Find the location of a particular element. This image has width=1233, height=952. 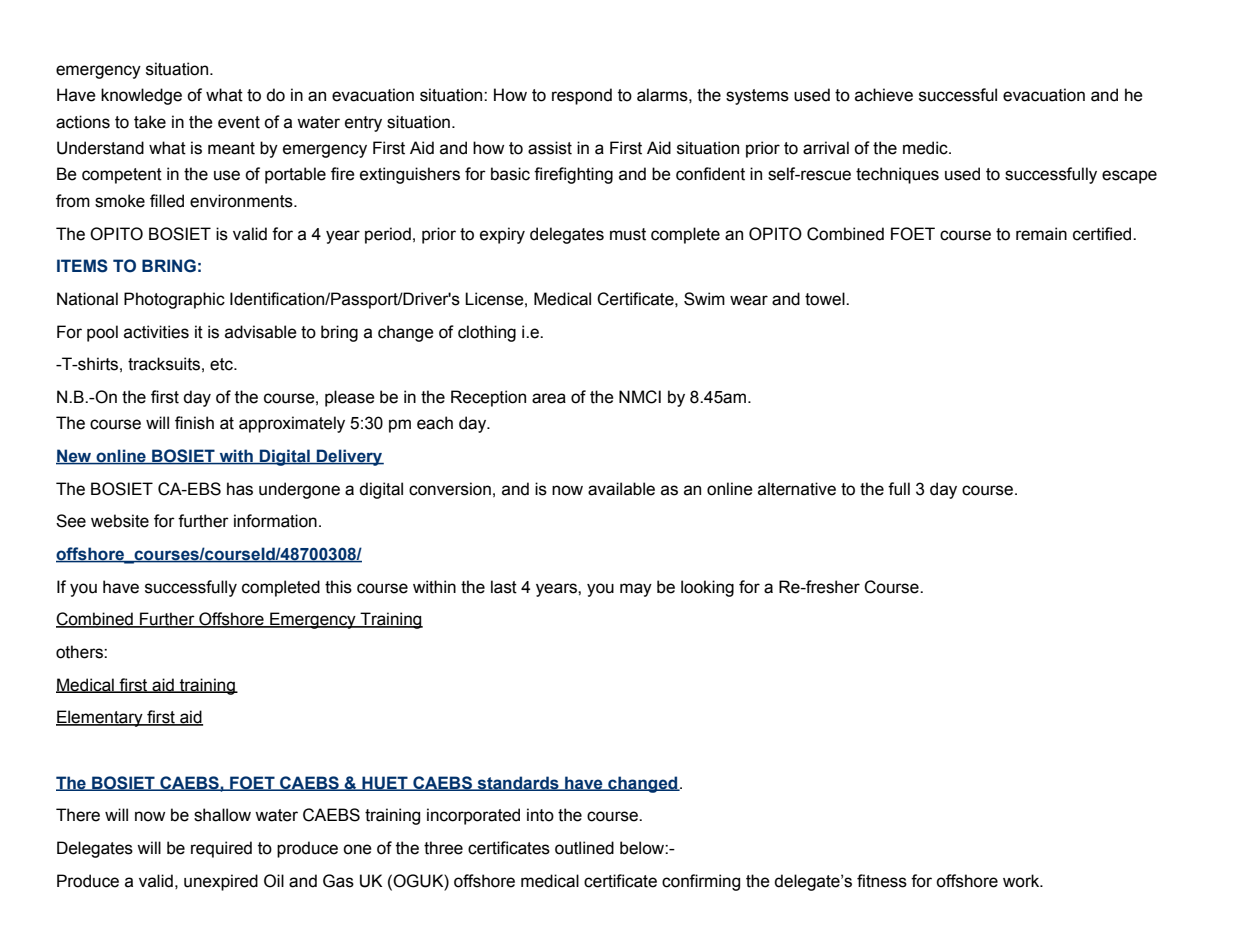

may is located at coordinates (636, 590).
